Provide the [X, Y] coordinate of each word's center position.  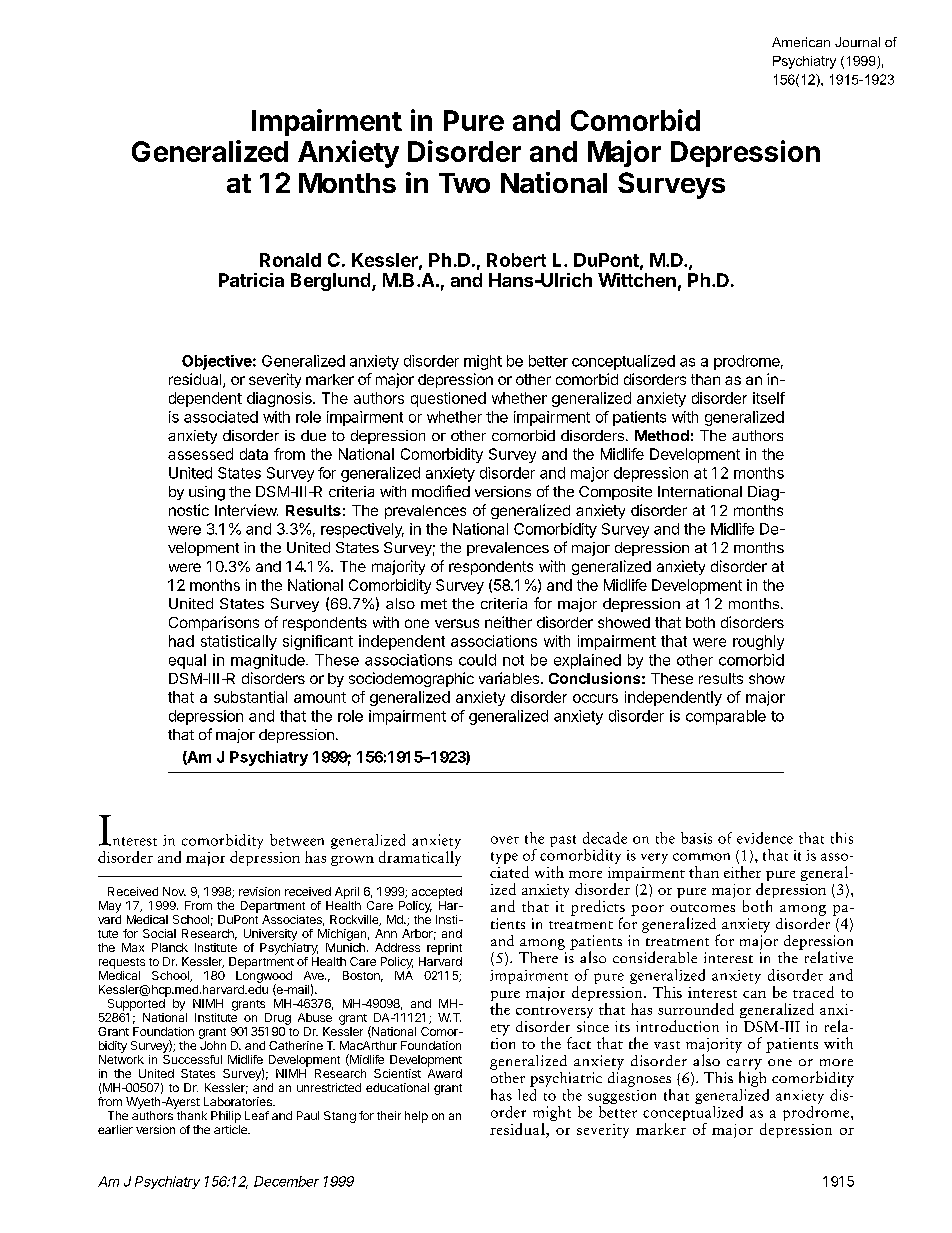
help [416, 1117]
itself [769, 398]
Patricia [251, 280]
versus [457, 623]
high [752, 1078]
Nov [174, 891]
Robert [516, 260]
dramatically [420, 857]
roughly [758, 642]
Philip [226, 1117]
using [207, 493]
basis [696, 838]
